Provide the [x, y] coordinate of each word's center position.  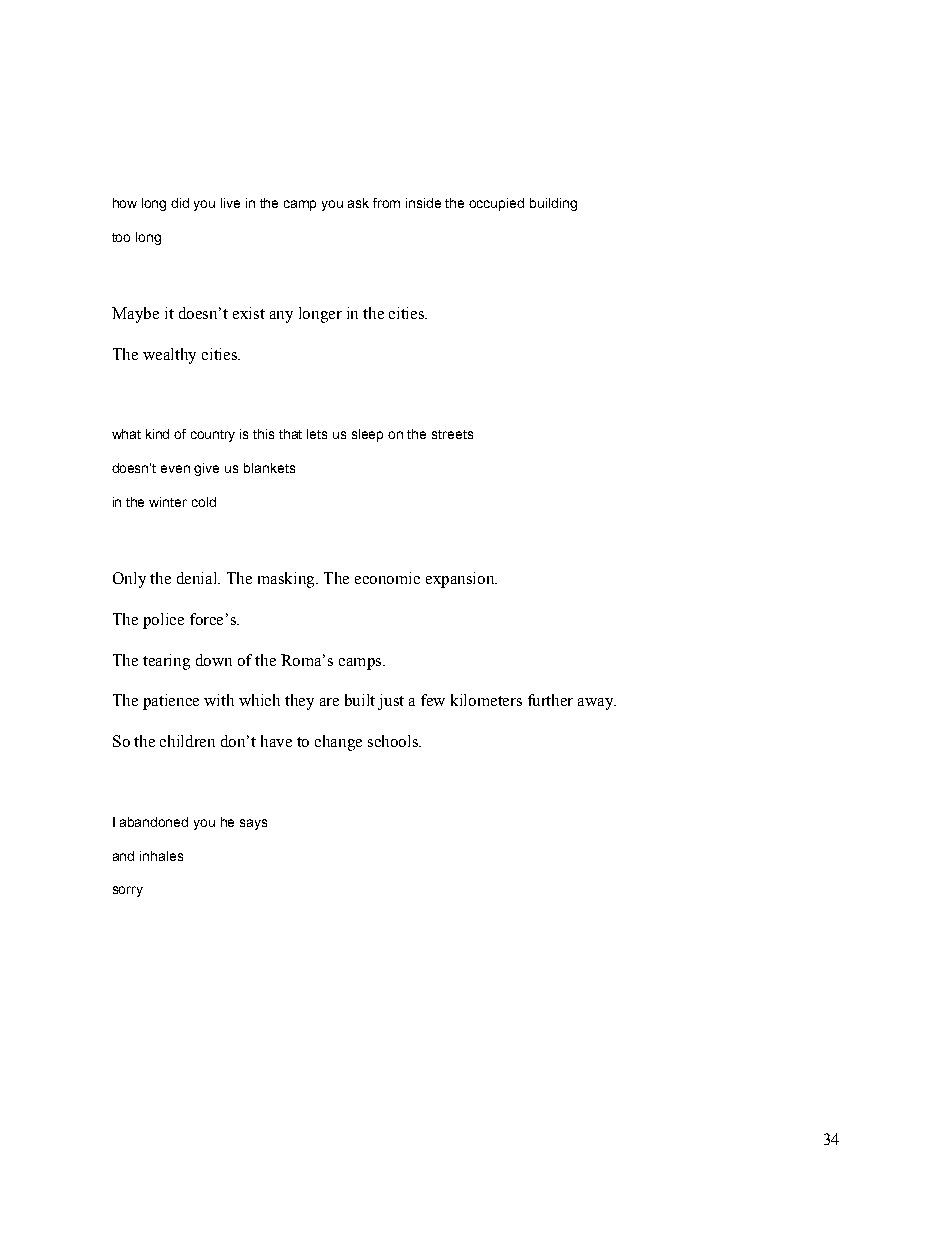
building [553, 204]
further [550, 700]
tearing [166, 662]
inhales [161, 856]
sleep [367, 435]
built [360, 700]
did [180, 203]
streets [452, 434]
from [386, 203]
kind [157, 434]
